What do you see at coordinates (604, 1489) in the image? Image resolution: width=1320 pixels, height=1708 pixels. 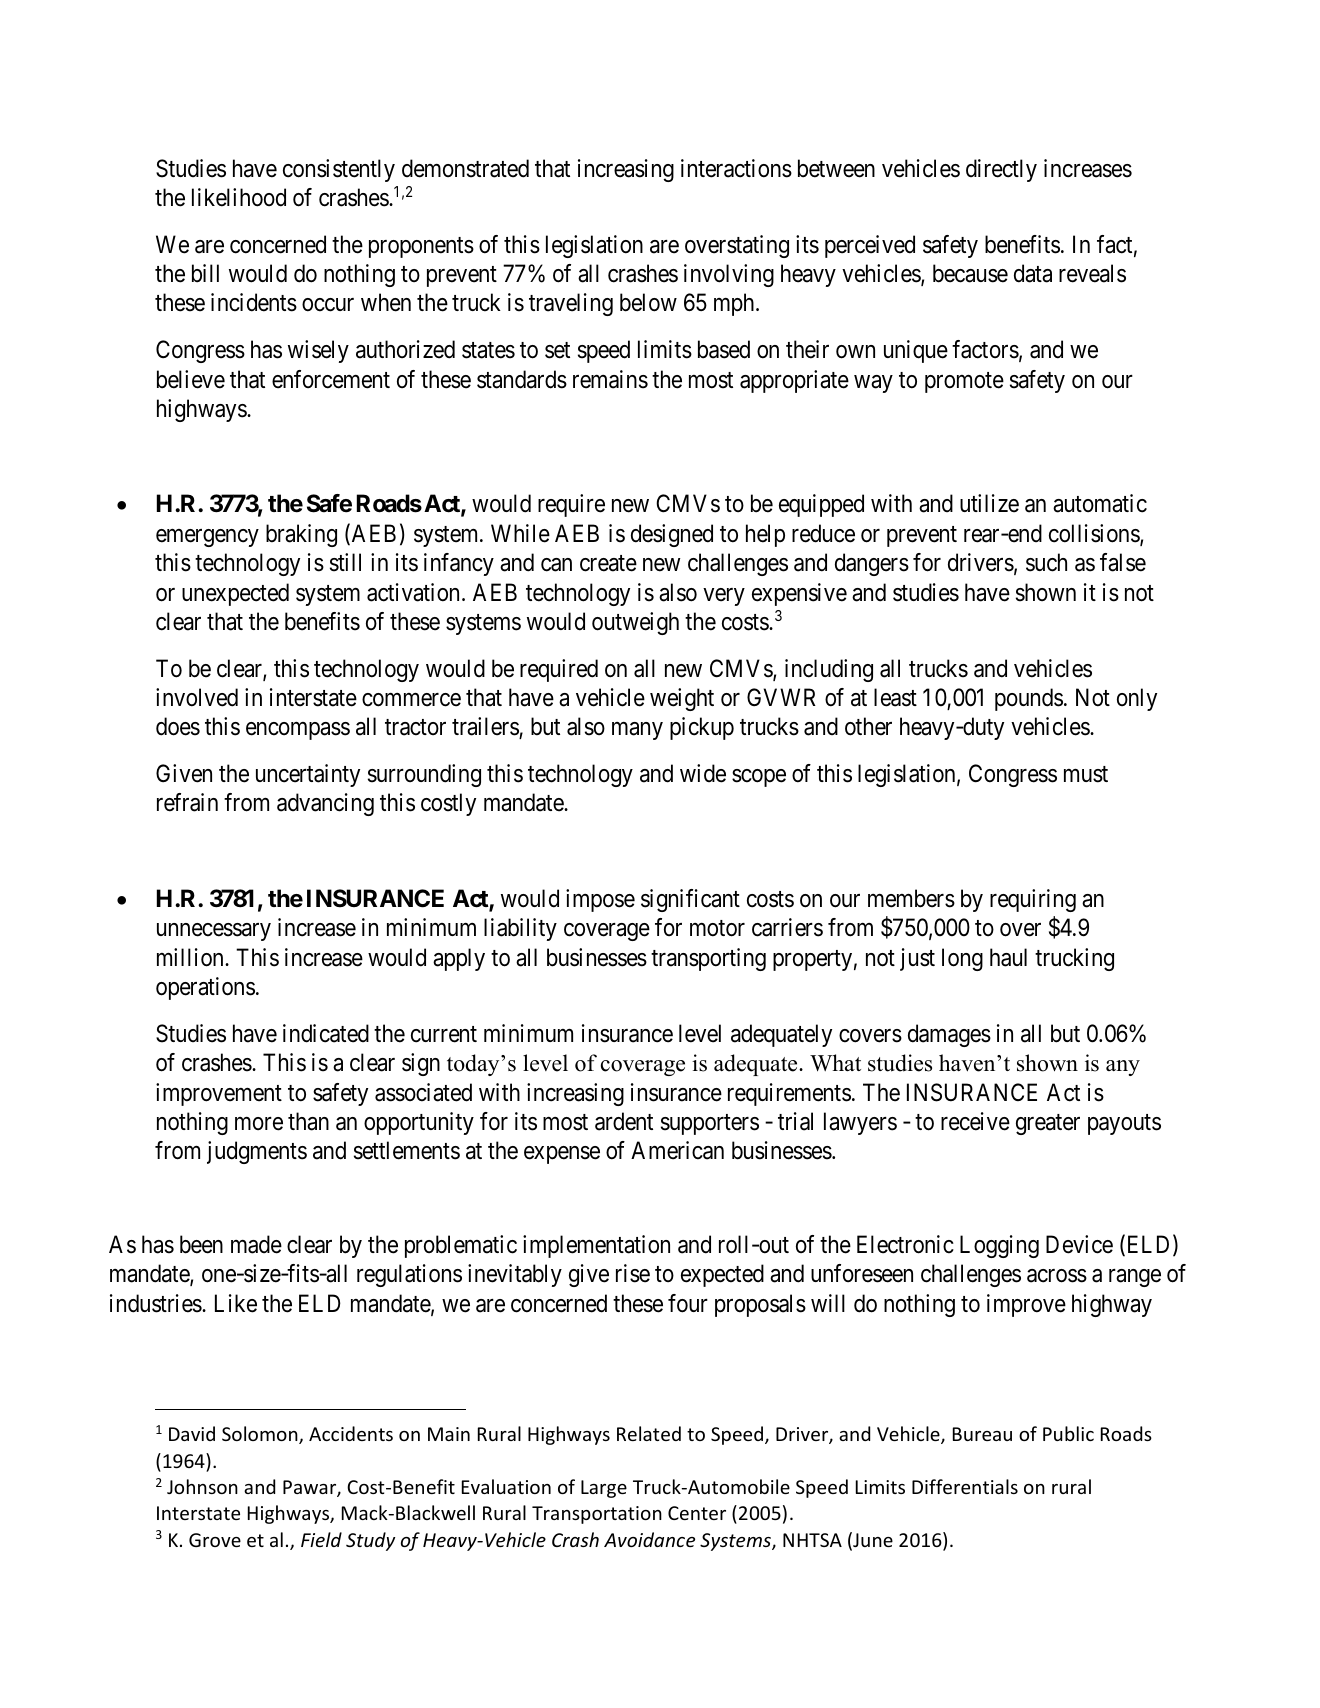 I see `Large` at bounding box center [604, 1489].
